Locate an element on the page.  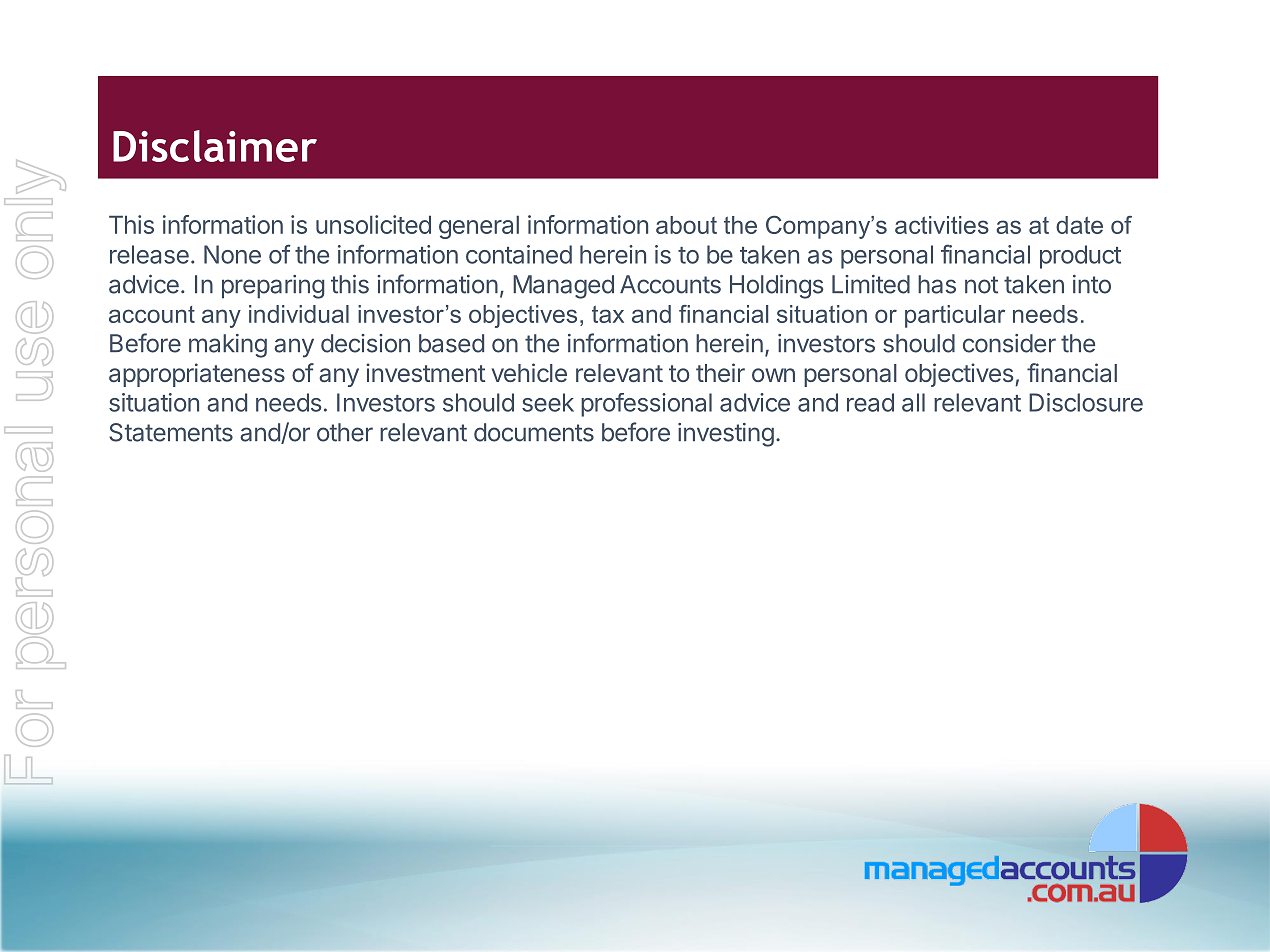
Managed is located at coordinates (563, 287).
